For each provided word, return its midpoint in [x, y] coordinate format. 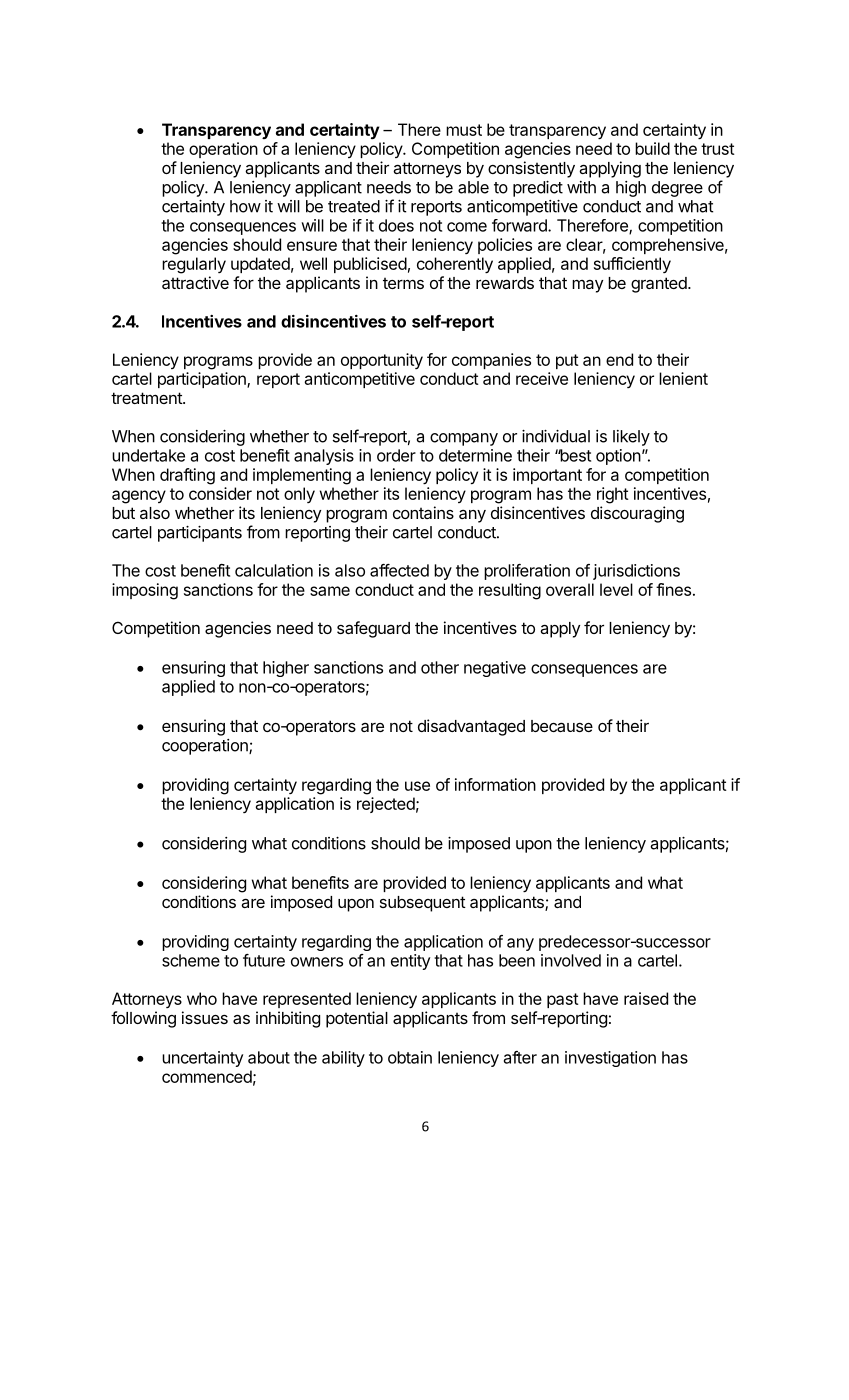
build [652, 148]
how [245, 206]
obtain [410, 1057]
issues [205, 1017]
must [464, 130]
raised [646, 998]
